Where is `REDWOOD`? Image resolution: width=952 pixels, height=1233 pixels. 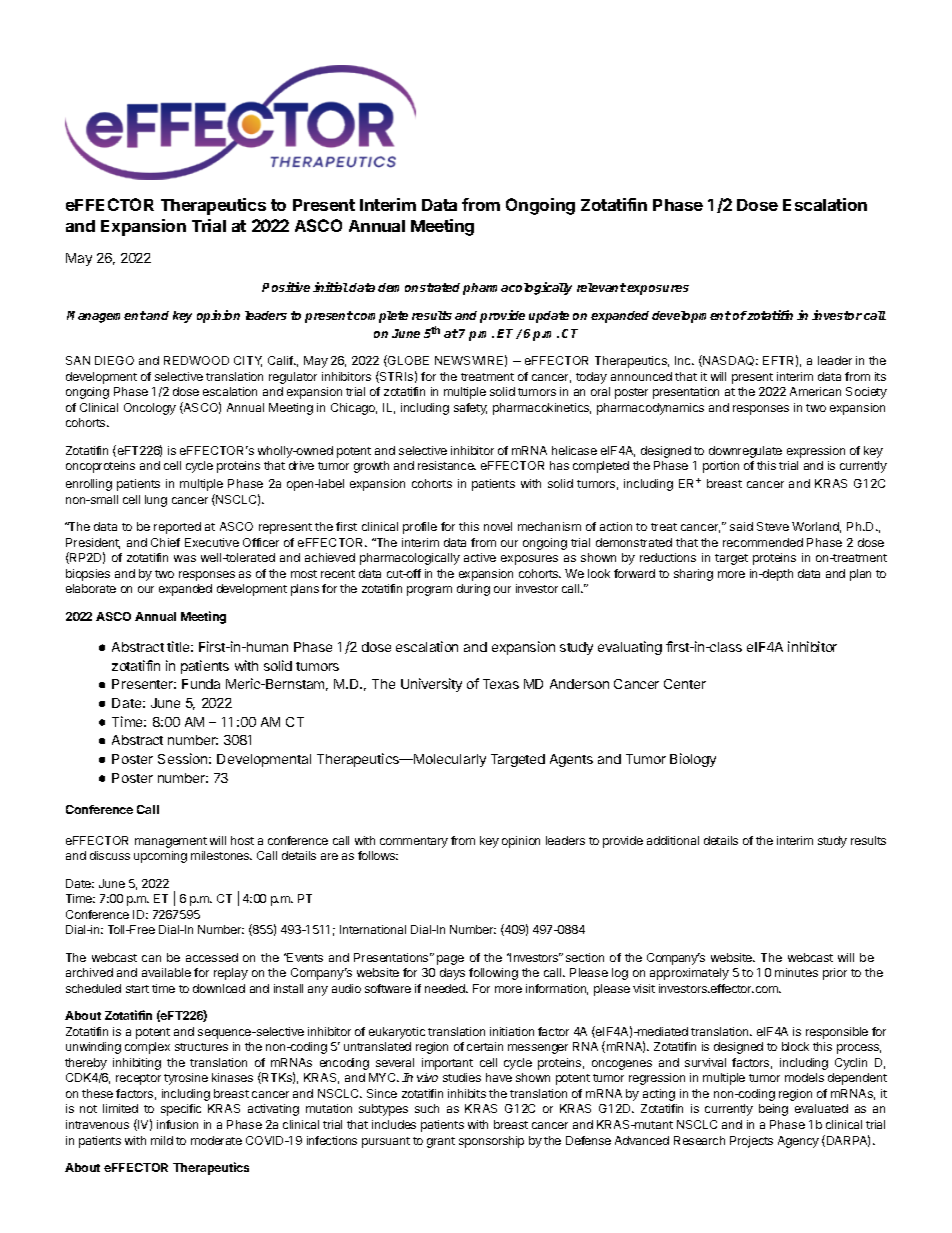
REDWOOD is located at coordinates (196, 360).
